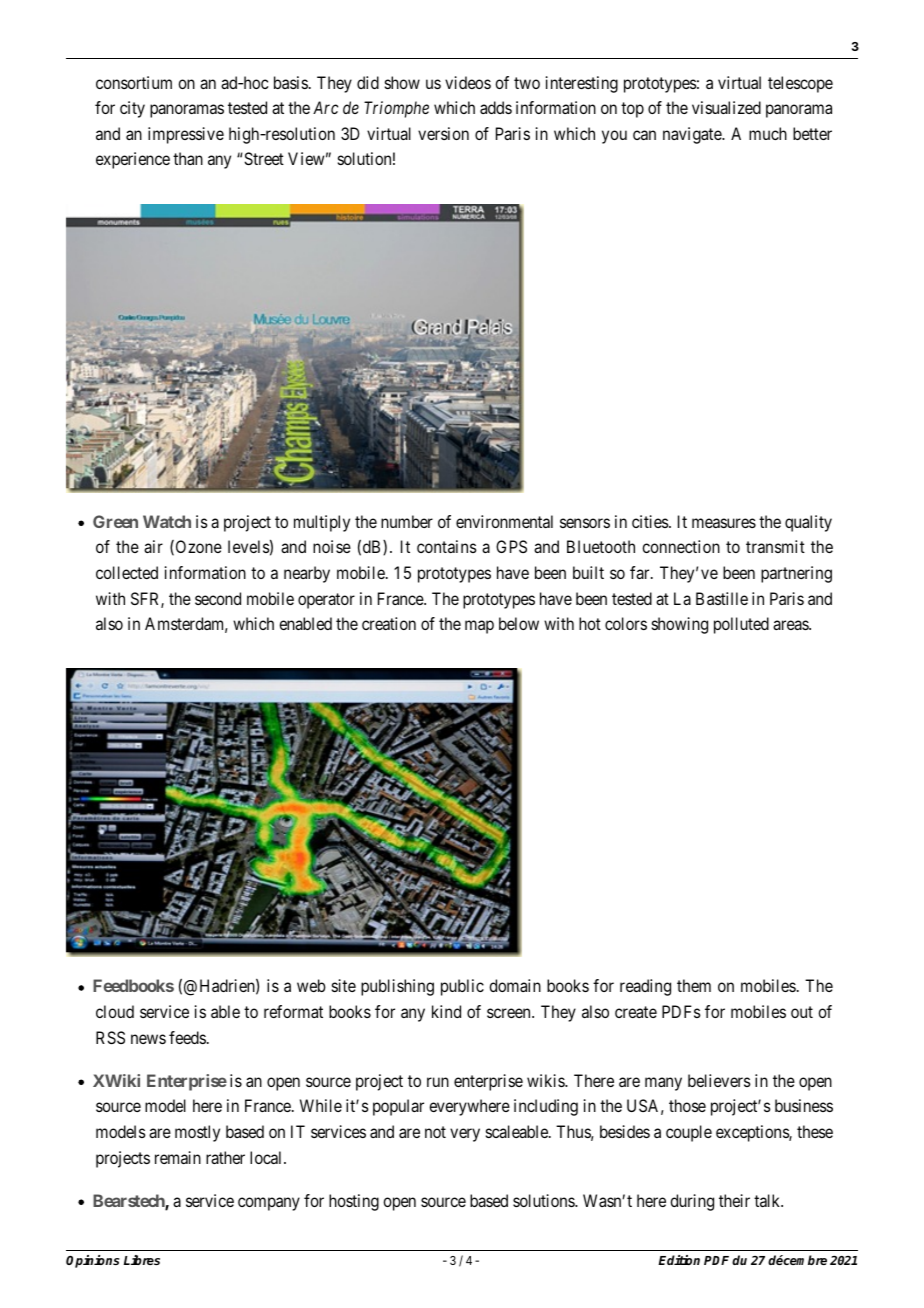 Image resolution: width=924 pixels, height=1308 pixels. What do you see at coordinates (354, 1202) in the screenshot?
I see `hosting` at bounding box center [354, 1202].
